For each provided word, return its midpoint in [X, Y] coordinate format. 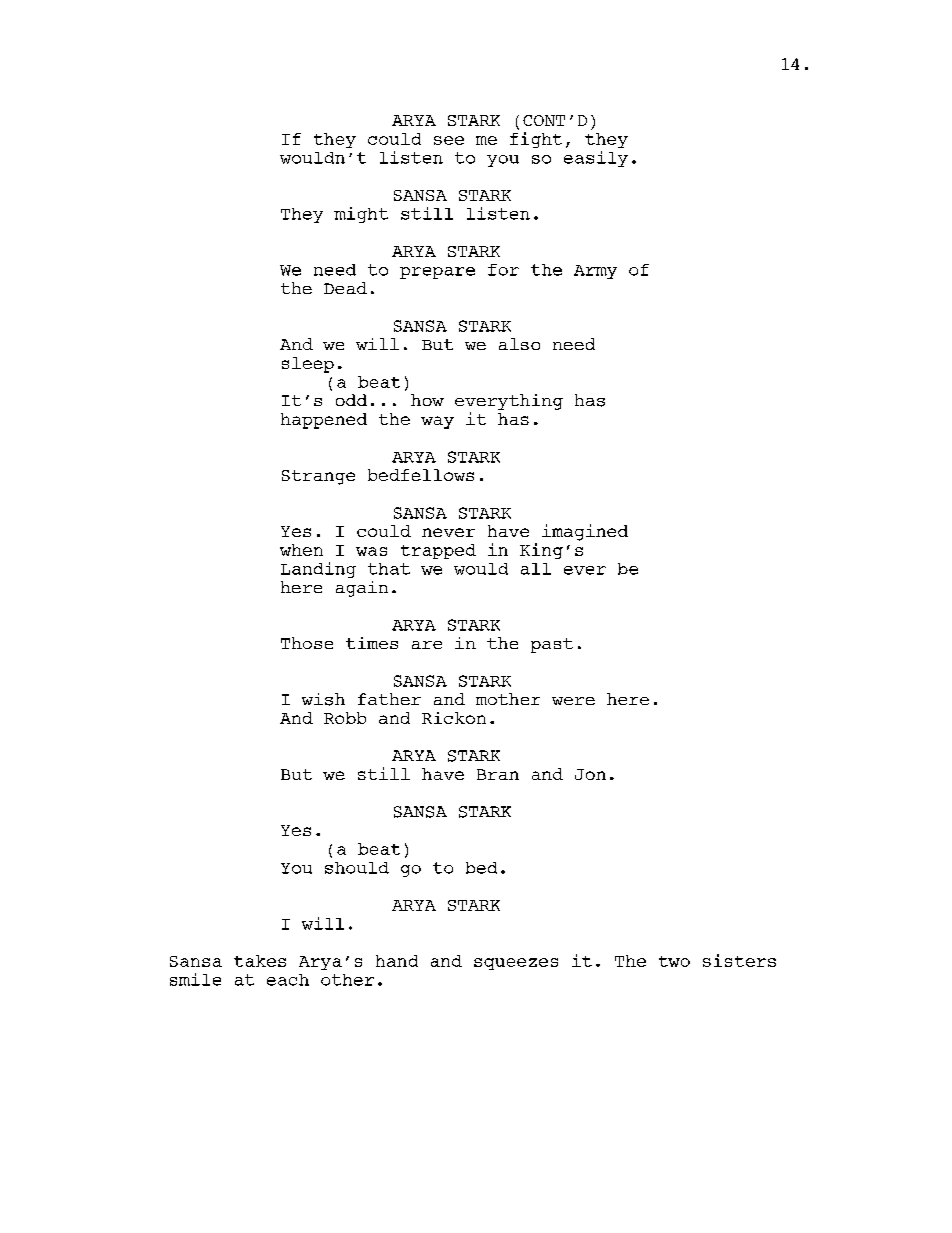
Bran [498, 774]
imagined [585, 532]
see [449, 140]
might [361, 215]
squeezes [516, 964]
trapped [438, 551]
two [674, 961]
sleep [308, 365]
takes [260, 961]
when [301, 550]
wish [323, 699]
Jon [590, 774]
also [519, 344]
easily [596, 159]
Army [595, 272]
